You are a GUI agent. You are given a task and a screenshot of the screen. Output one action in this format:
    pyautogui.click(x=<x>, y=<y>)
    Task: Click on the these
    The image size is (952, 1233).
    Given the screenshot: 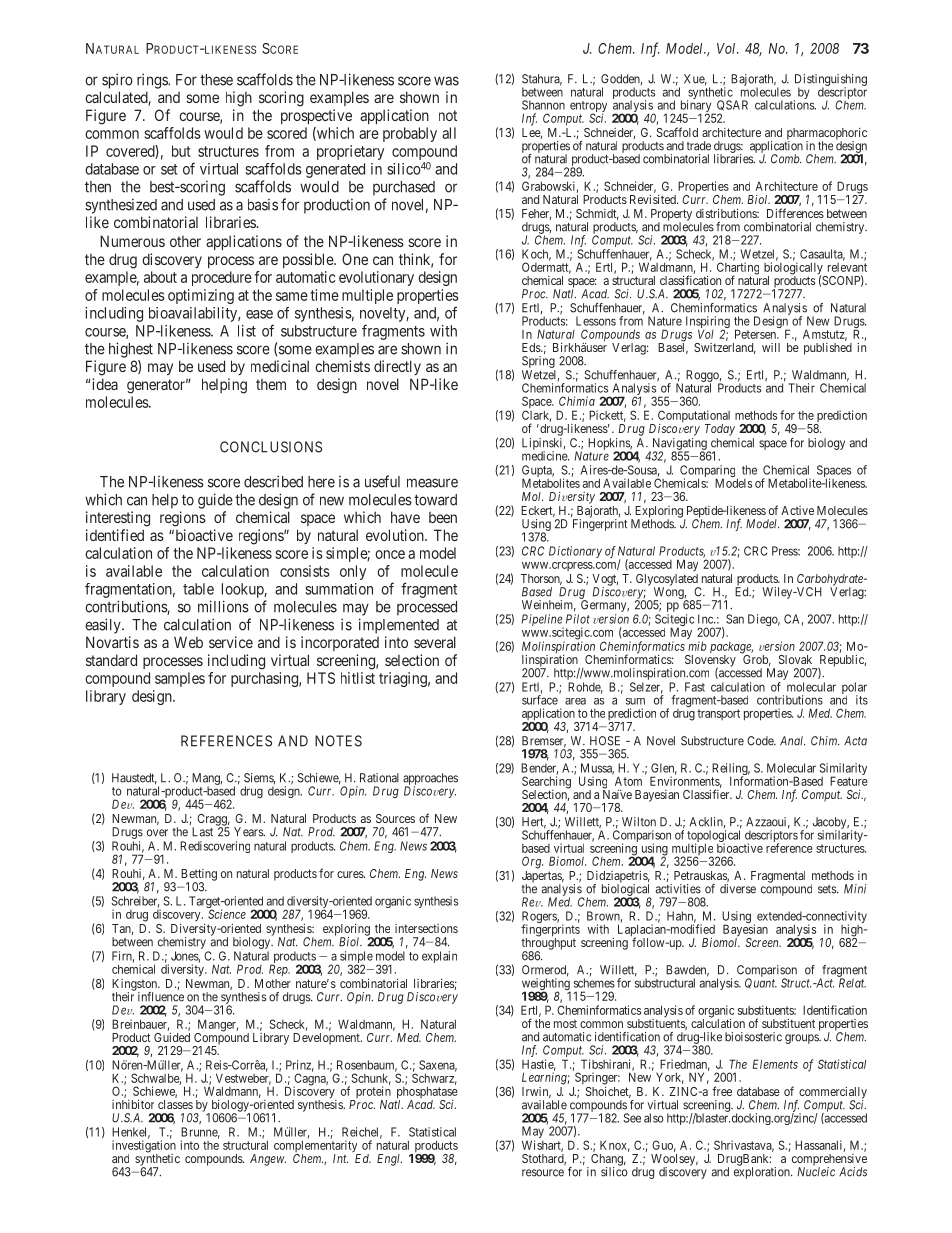 What is the action you would take?
    pyautogui.click(x=216, y=80)
